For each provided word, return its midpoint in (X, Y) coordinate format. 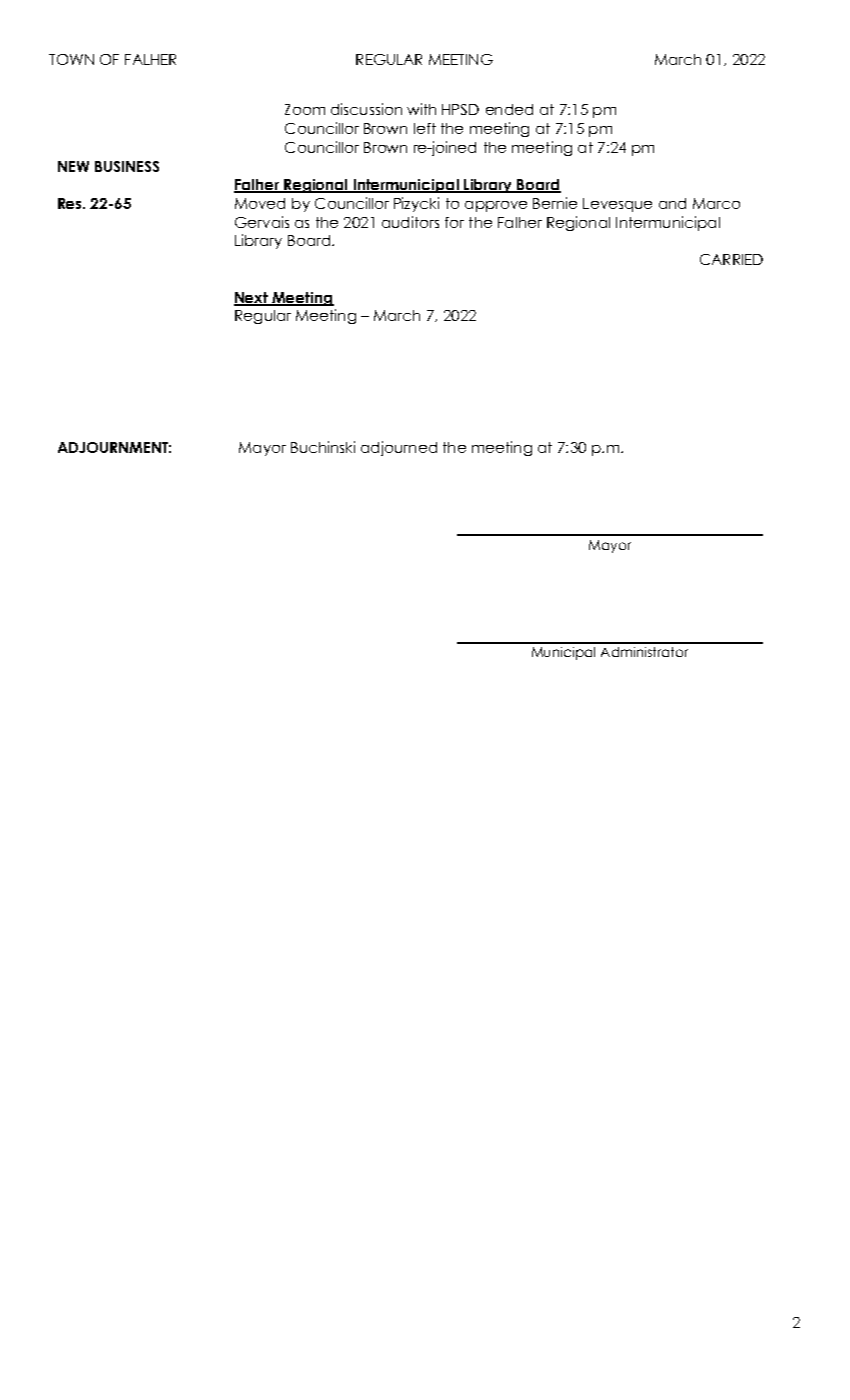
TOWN (71, 59)
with (421, 109)
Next (252, 298)
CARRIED (731, 259)
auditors (410, 222)
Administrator (644, 652)
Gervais (262, 222)
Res (71, 203)
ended (509, 109)
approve (496, 206)
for (454, 222)
